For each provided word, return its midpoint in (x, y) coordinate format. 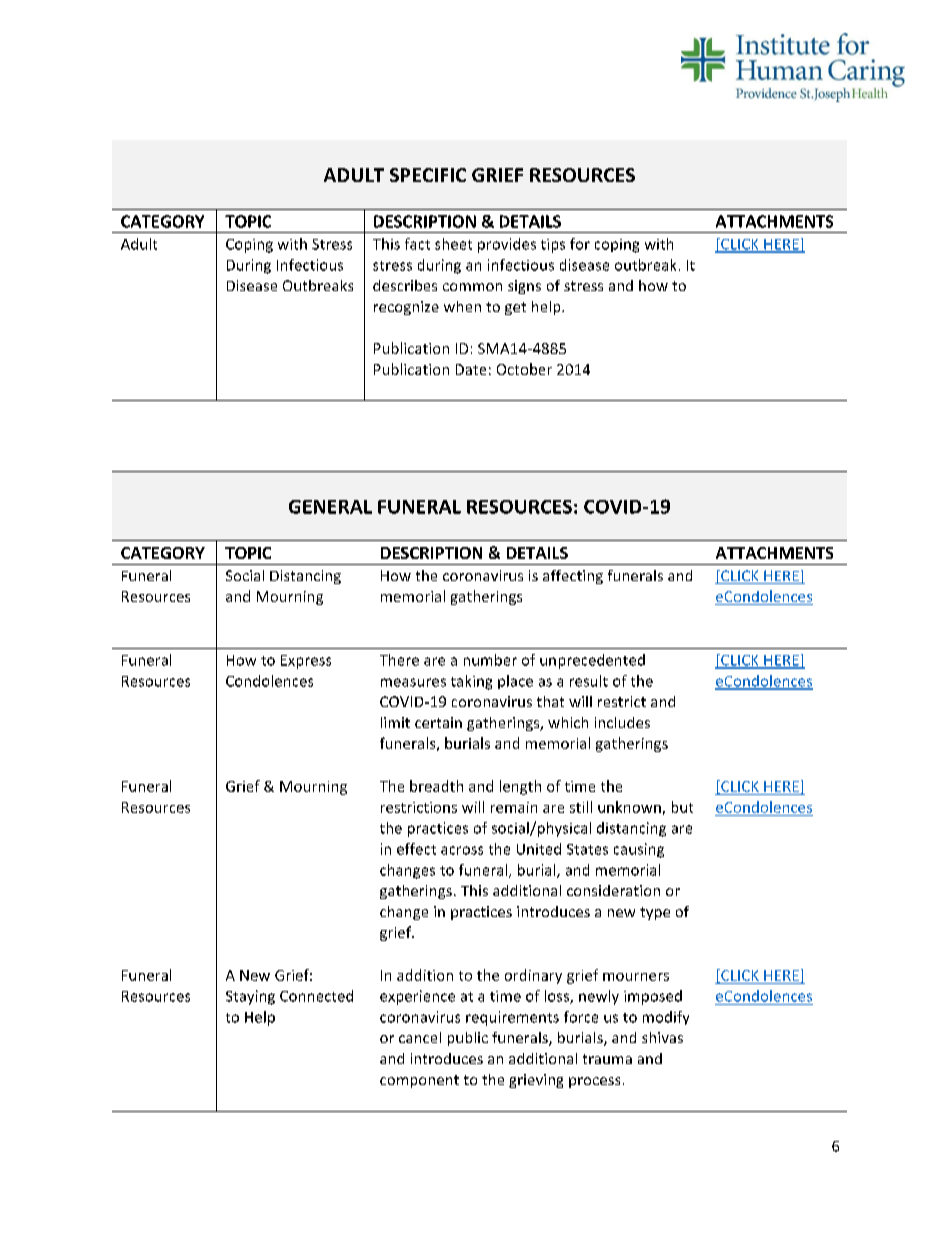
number (490, 660)
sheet (453, 244)
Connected (316, 996)
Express (306, 662)
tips (553, 246)
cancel (420, 1037)
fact (417, 244)
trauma (607, 1059)
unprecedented (592, 661)
